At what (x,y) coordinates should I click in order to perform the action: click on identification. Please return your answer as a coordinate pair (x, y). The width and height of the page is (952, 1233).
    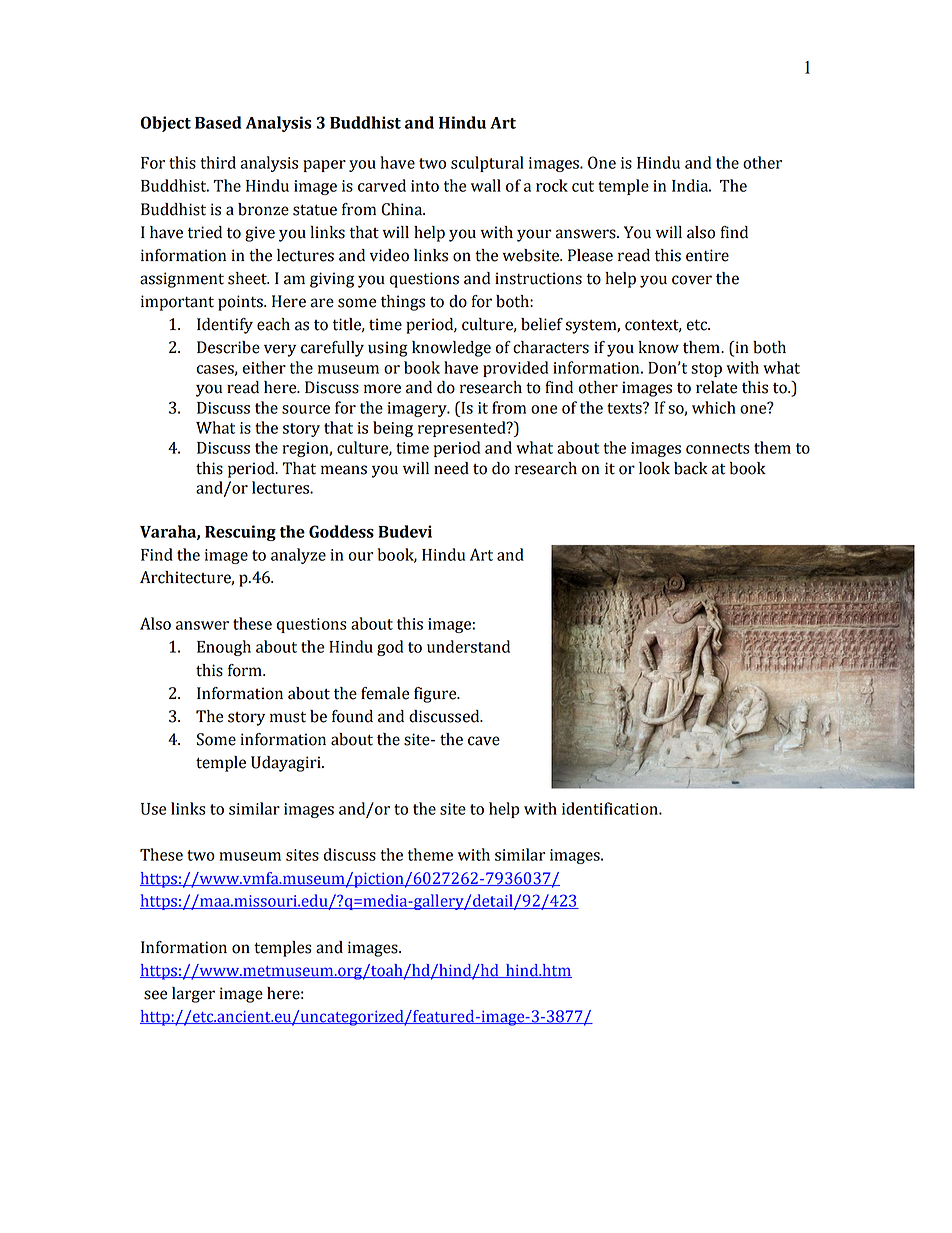
    Looking at the image, I should click on (611, 808).
